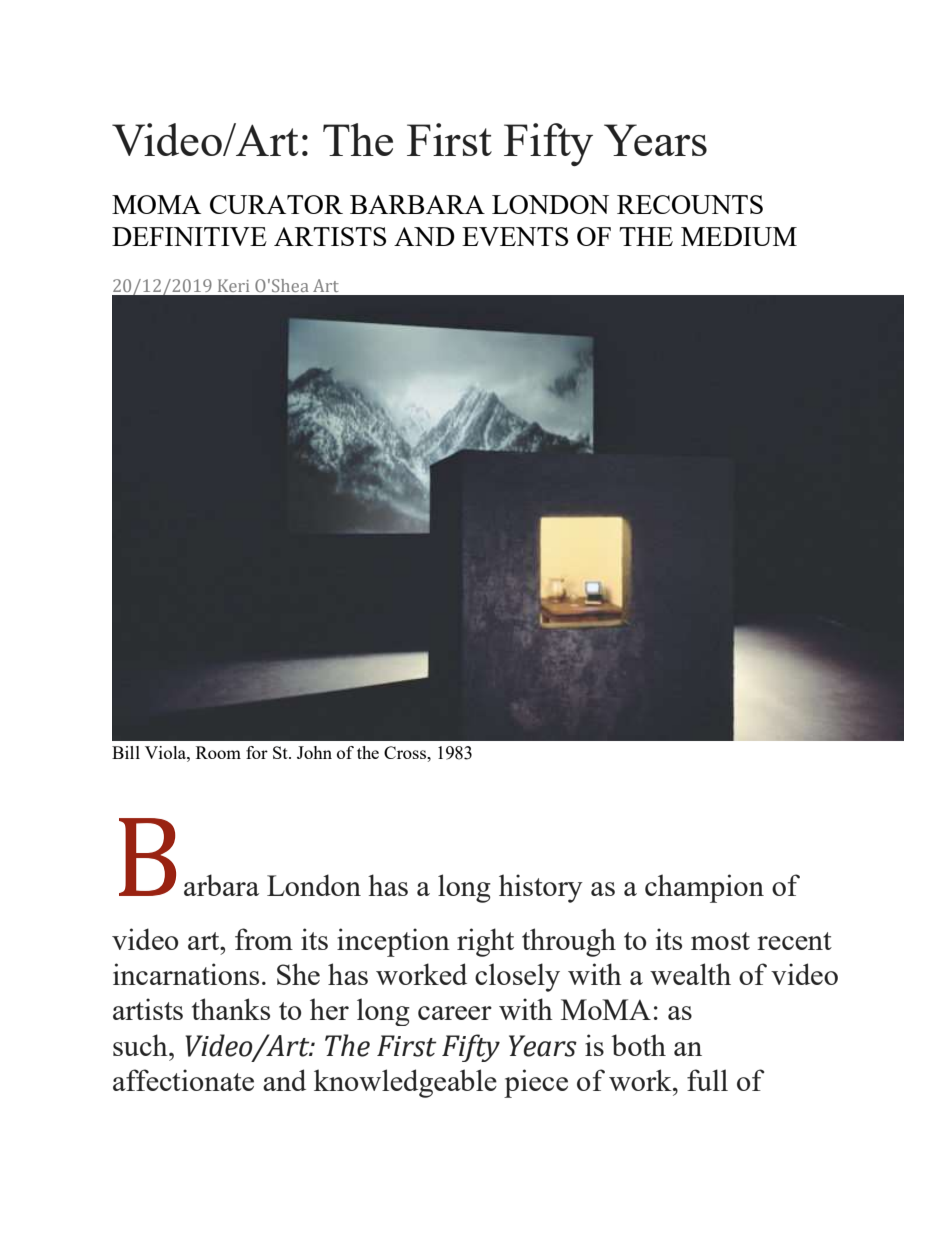 This screenshot has width=952, height=1233. Describe the element at coordinates (455, 1013) in the screenshot. I see `career` at that location.
